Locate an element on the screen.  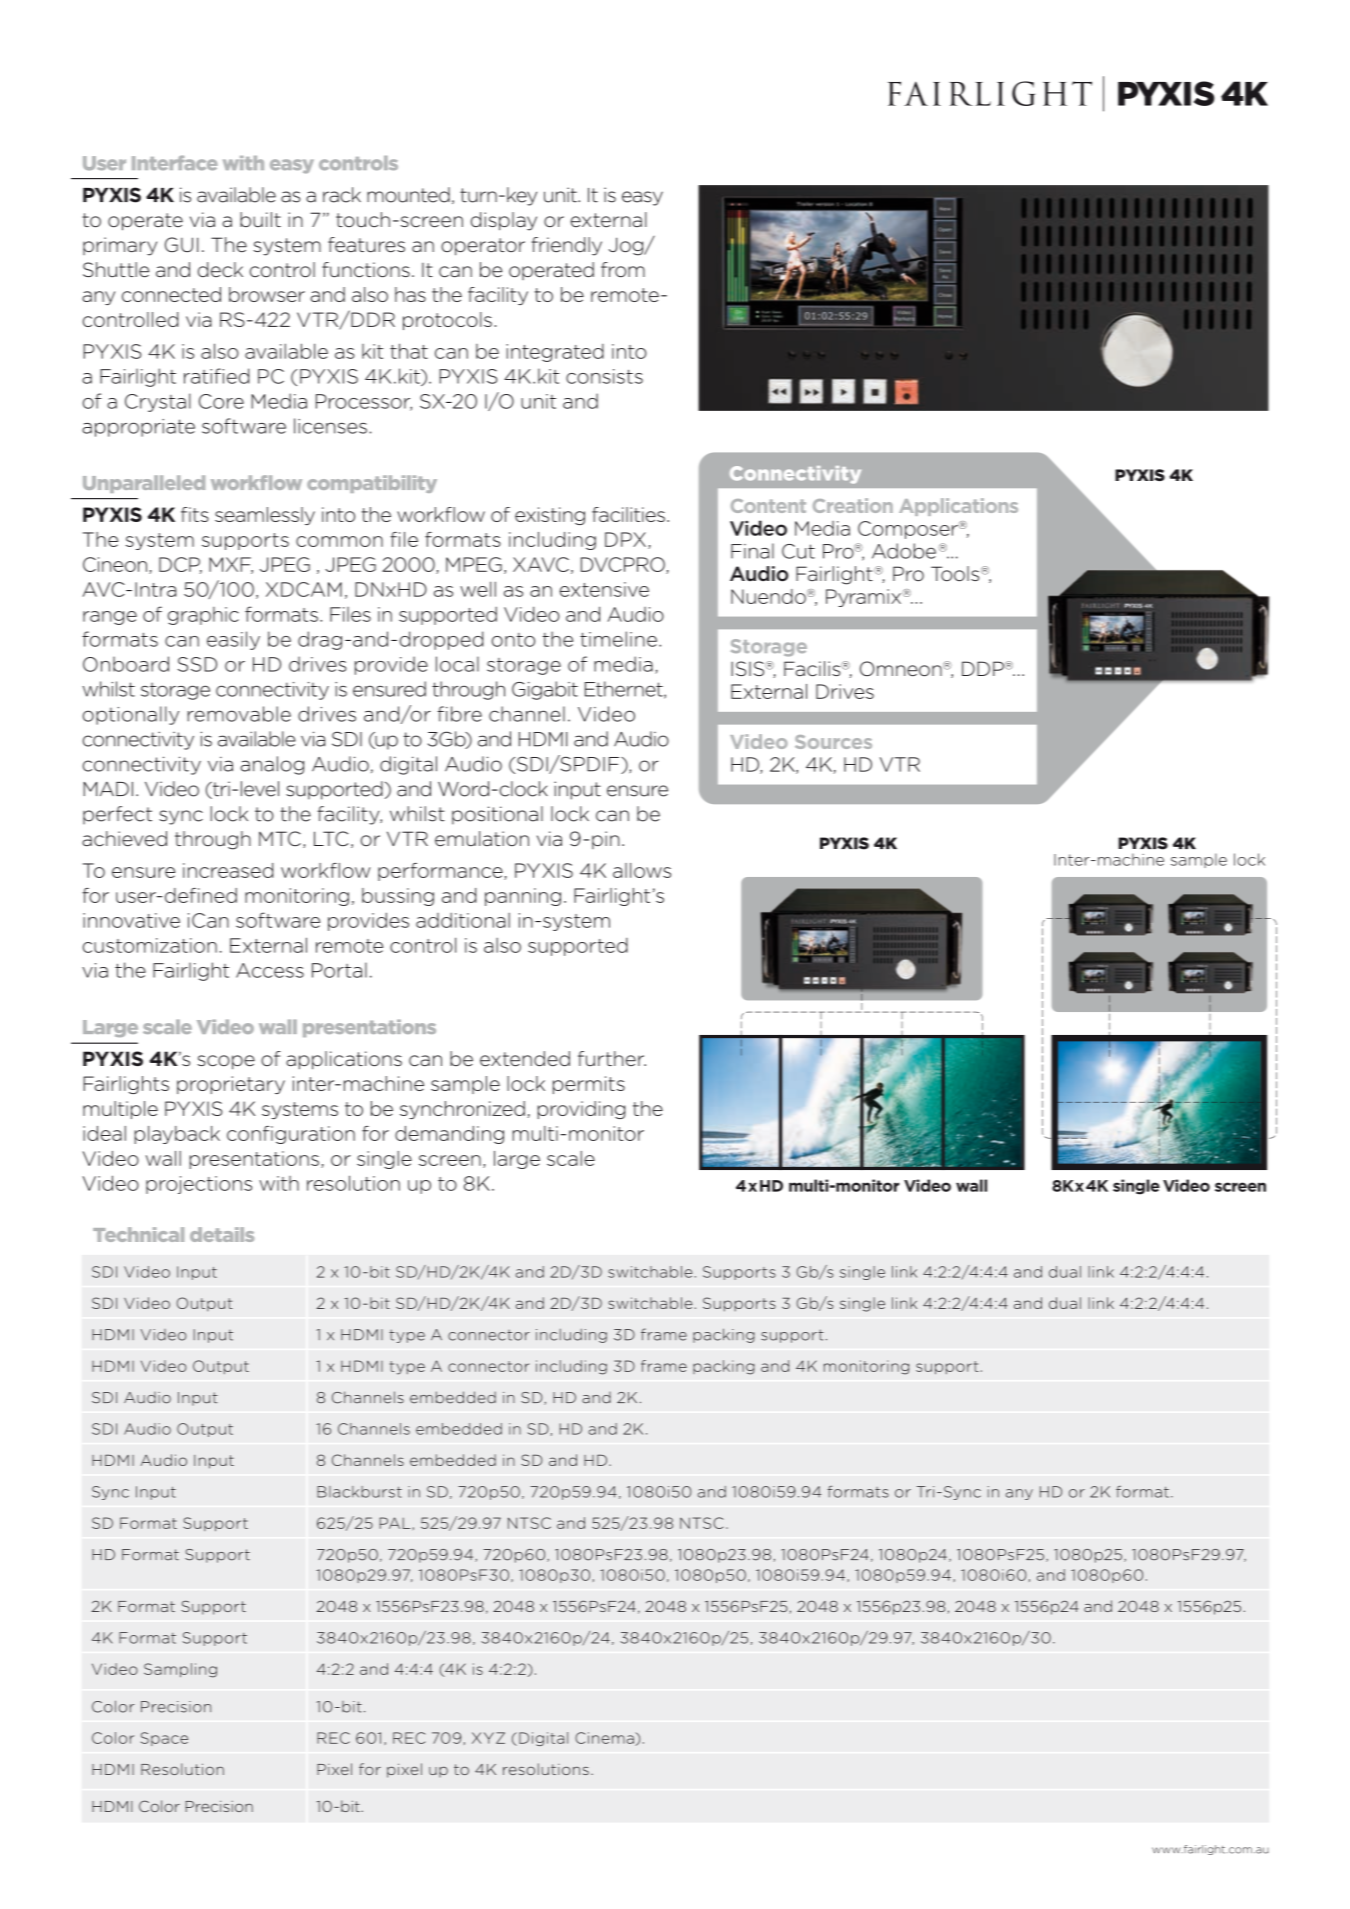
allows is located at coordinates (642, 870).
